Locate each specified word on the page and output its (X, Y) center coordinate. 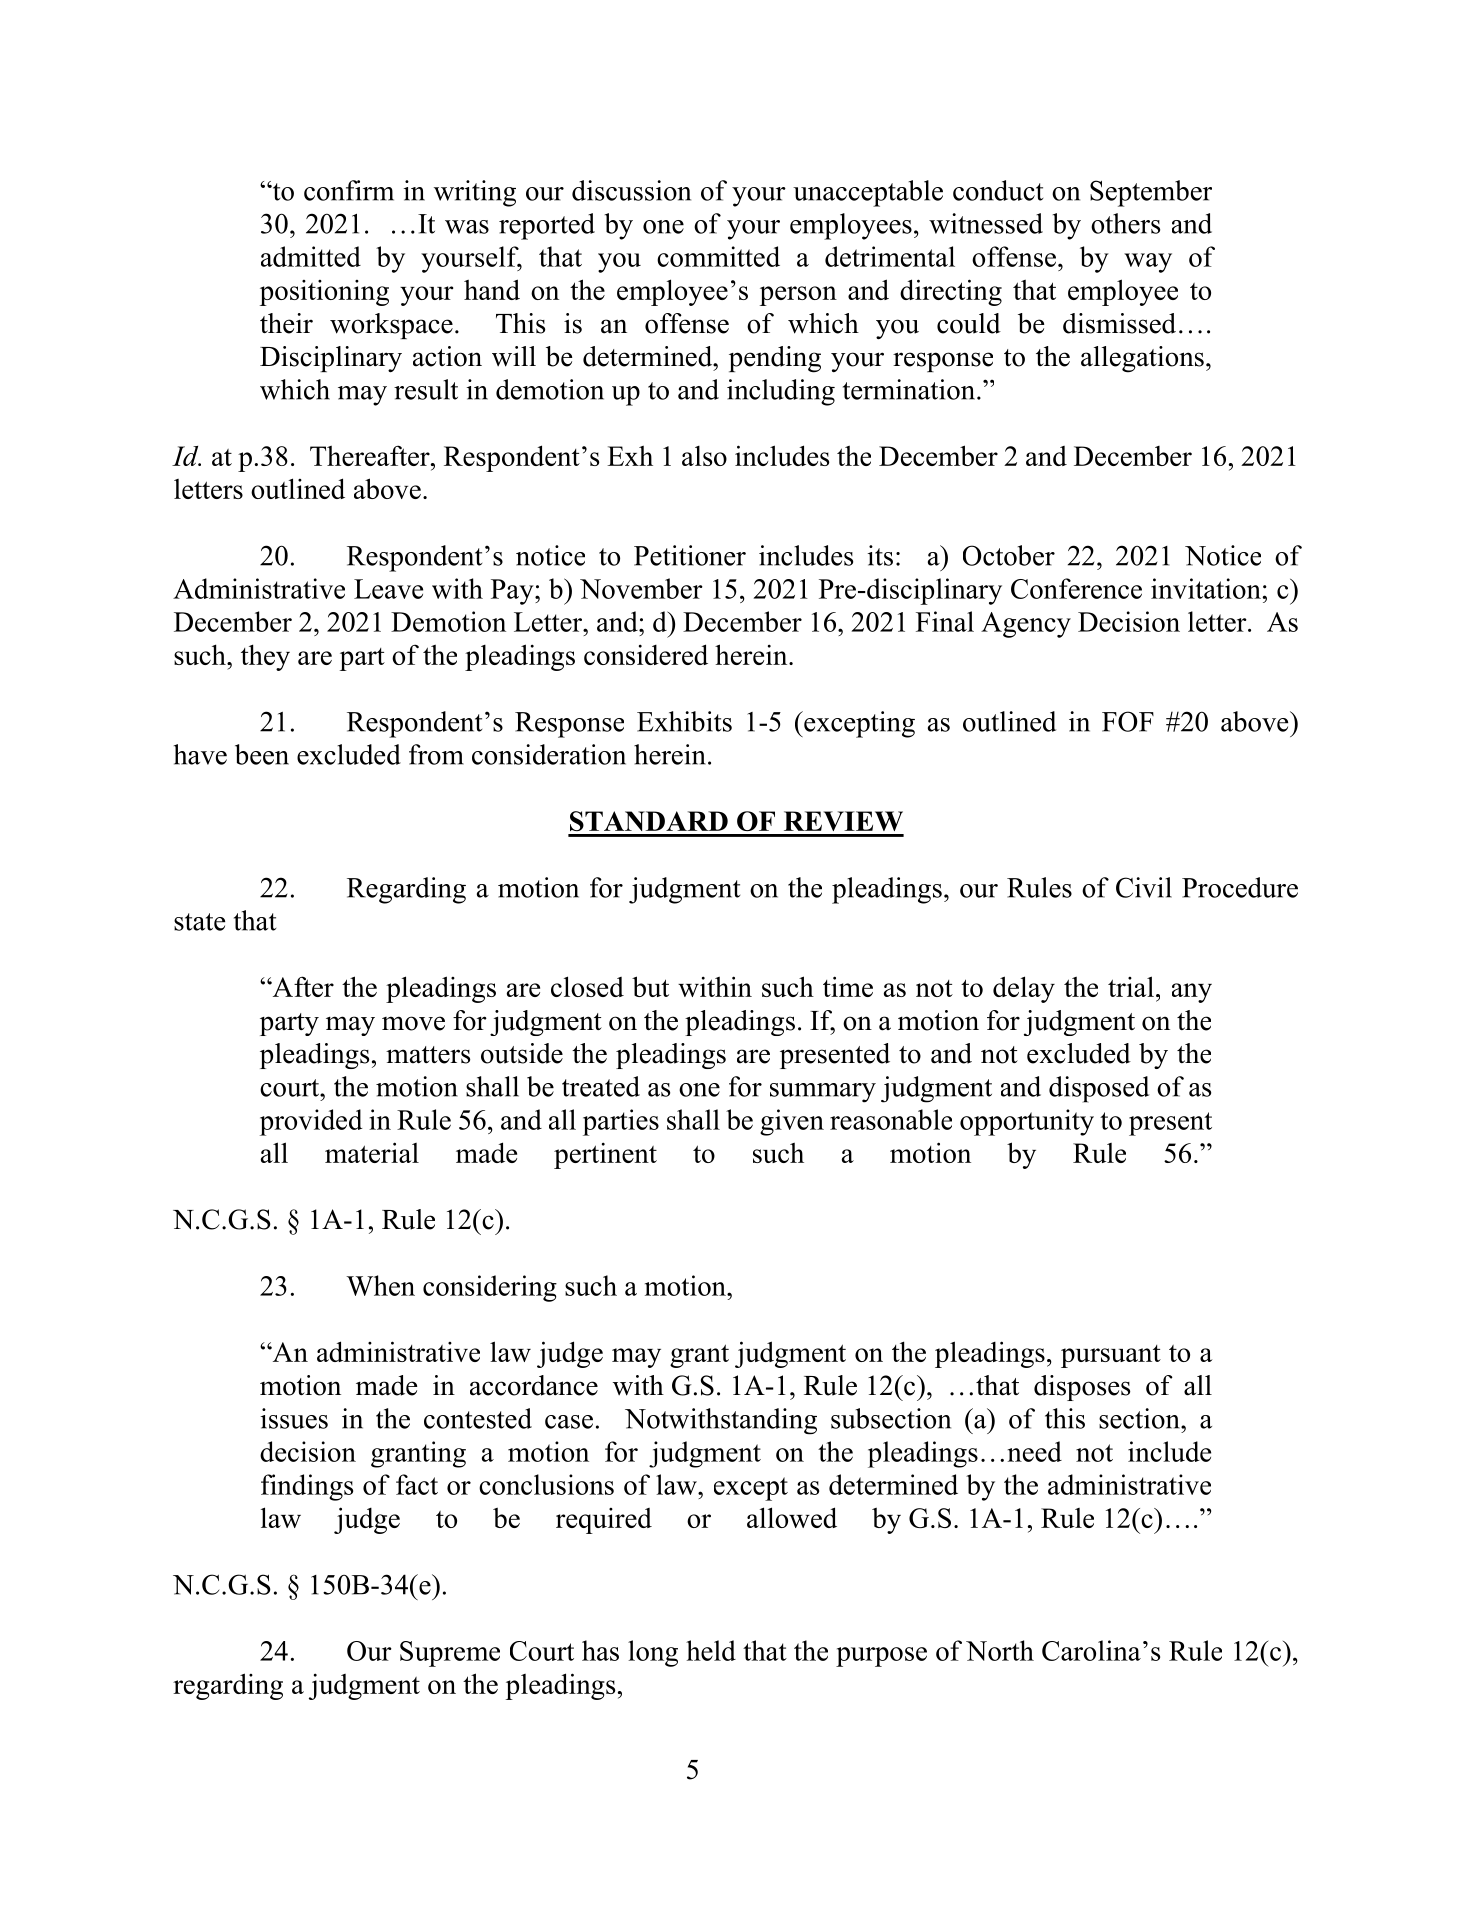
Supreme (450, 1654)
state (199, 922)
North (1000, 1650)
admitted (311, 256)
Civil (1144, 887)
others (1125, 223)
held (711, 1650)
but (650, 986)
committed (718, 256)
